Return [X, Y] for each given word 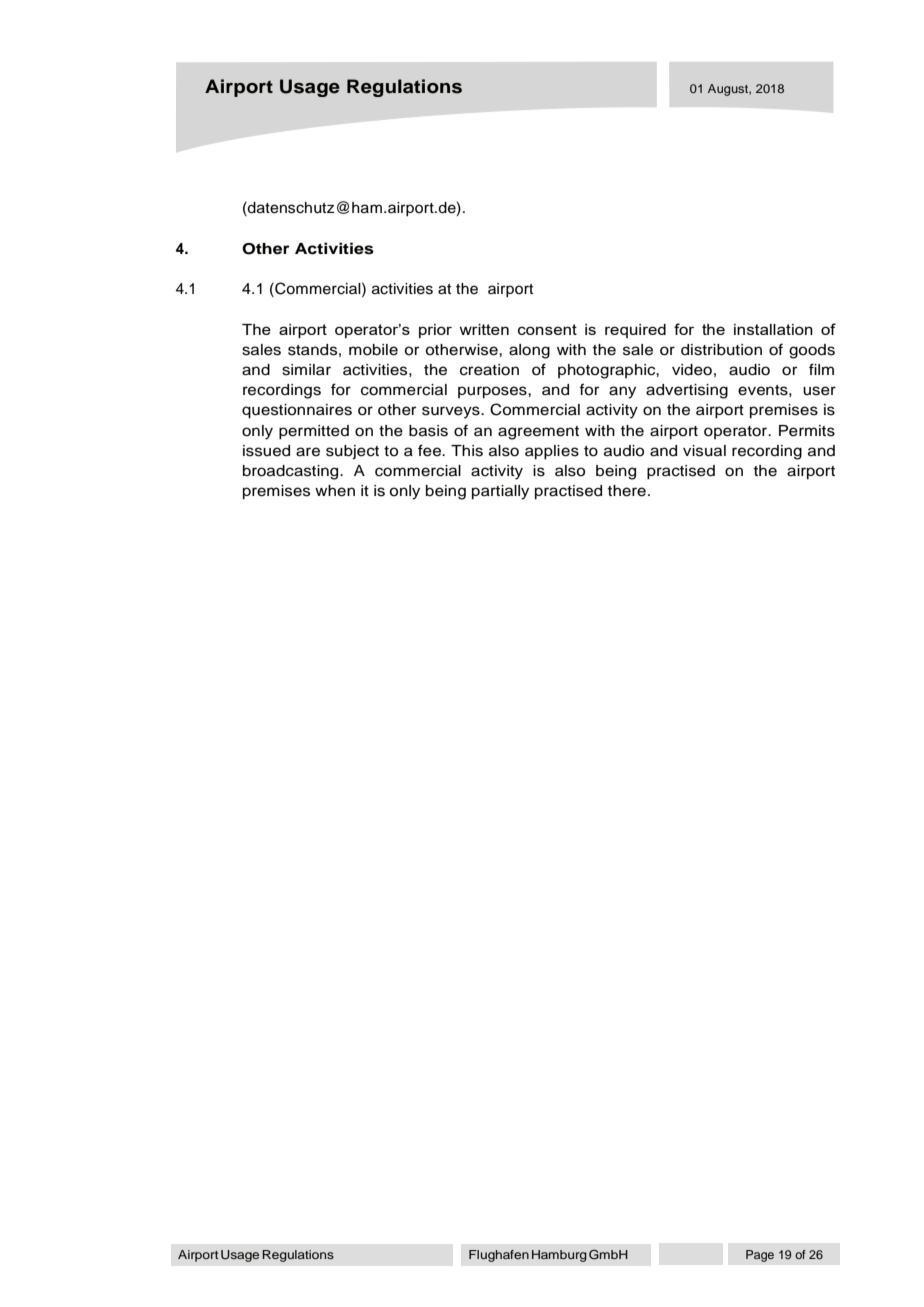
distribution [721, 350]
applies [552, 452]
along [529, 351]
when [335, 491]
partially [500, 492]
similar [306, 370]
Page [760, 1256]
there [627, 491]
